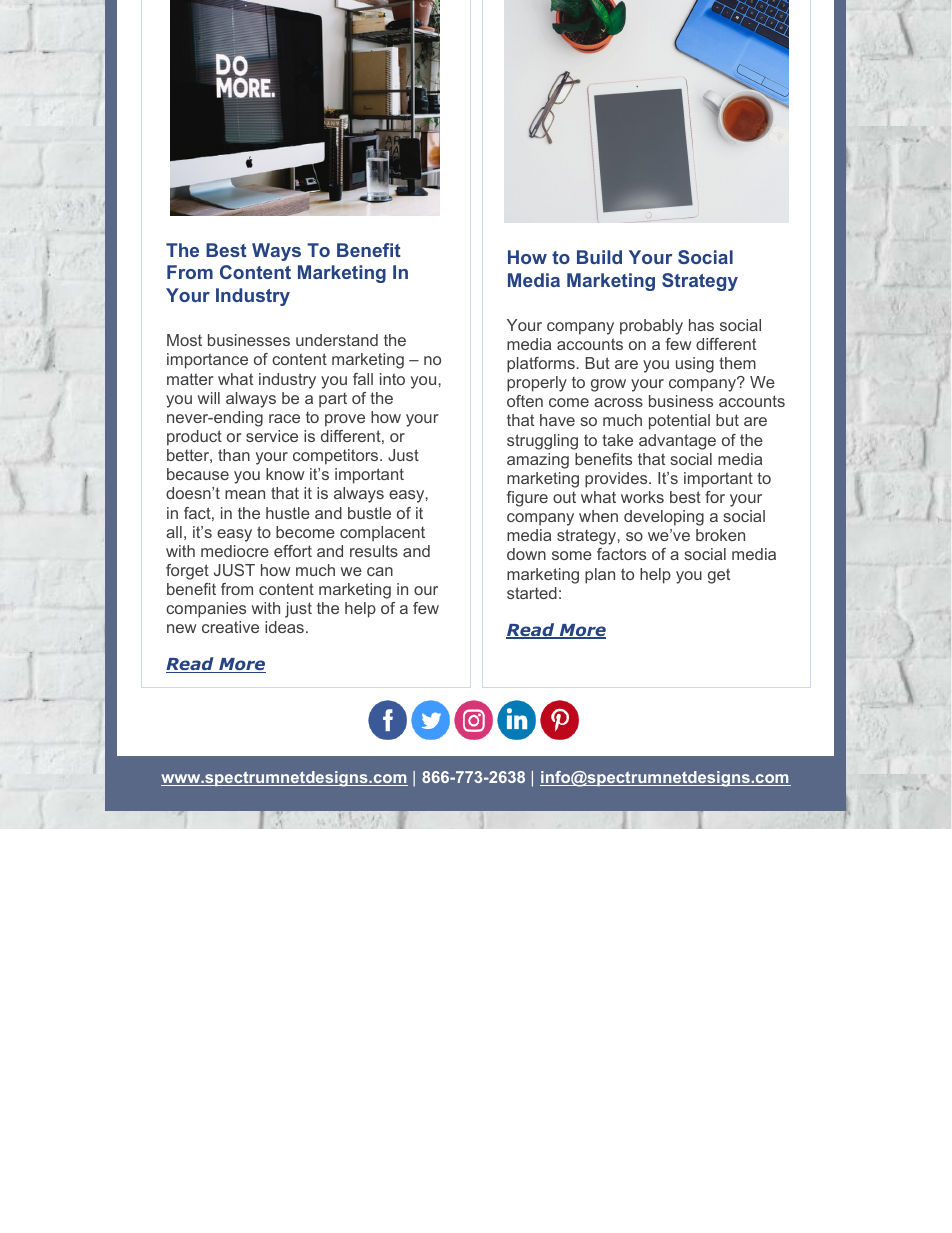 The height and width of the page is (1233, 952). What do you see at coordinates (664, 518) in the page?
I see `developing` at bounding box center [664, 518].
